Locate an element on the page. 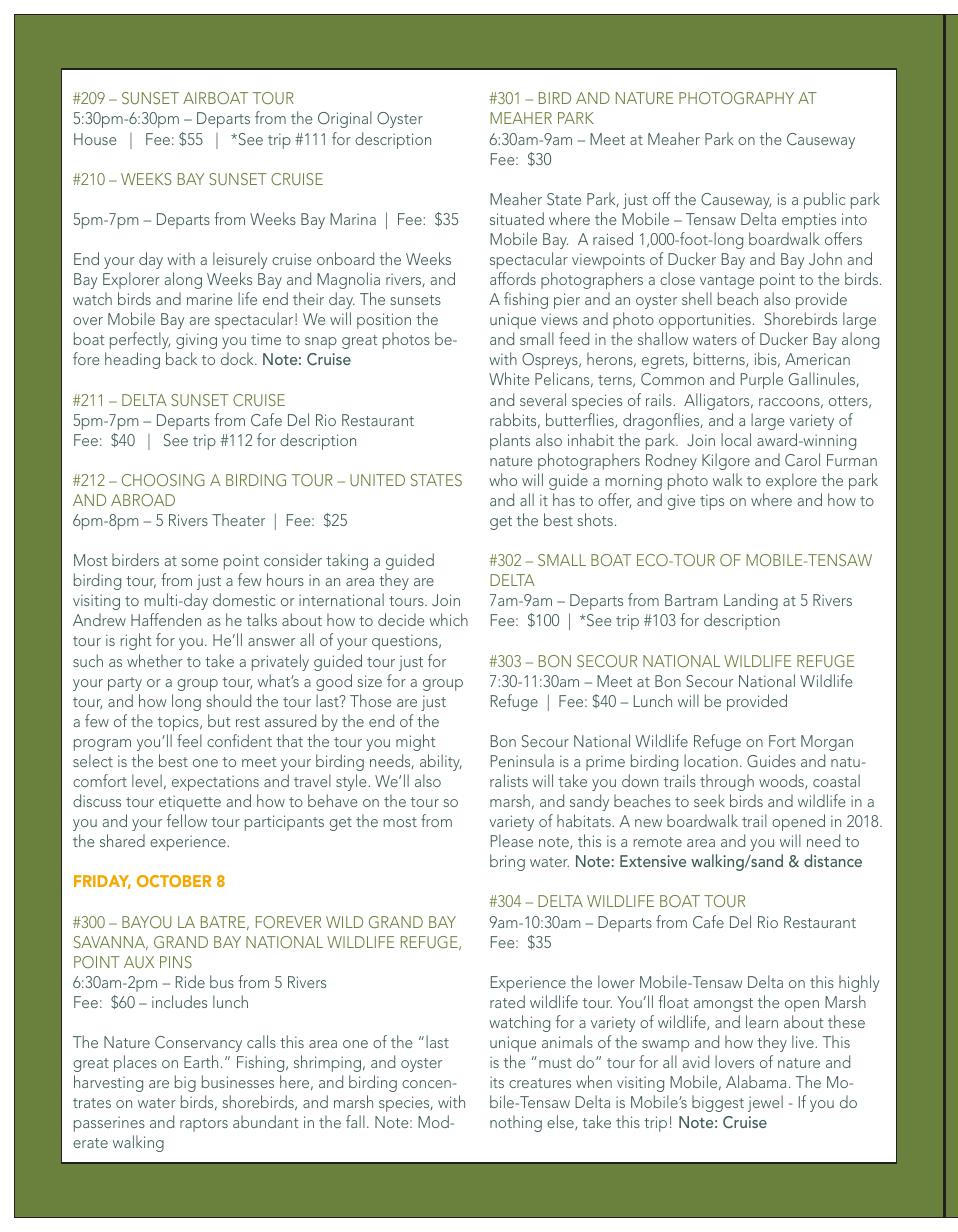  public is located at coordinates (824, 200).
